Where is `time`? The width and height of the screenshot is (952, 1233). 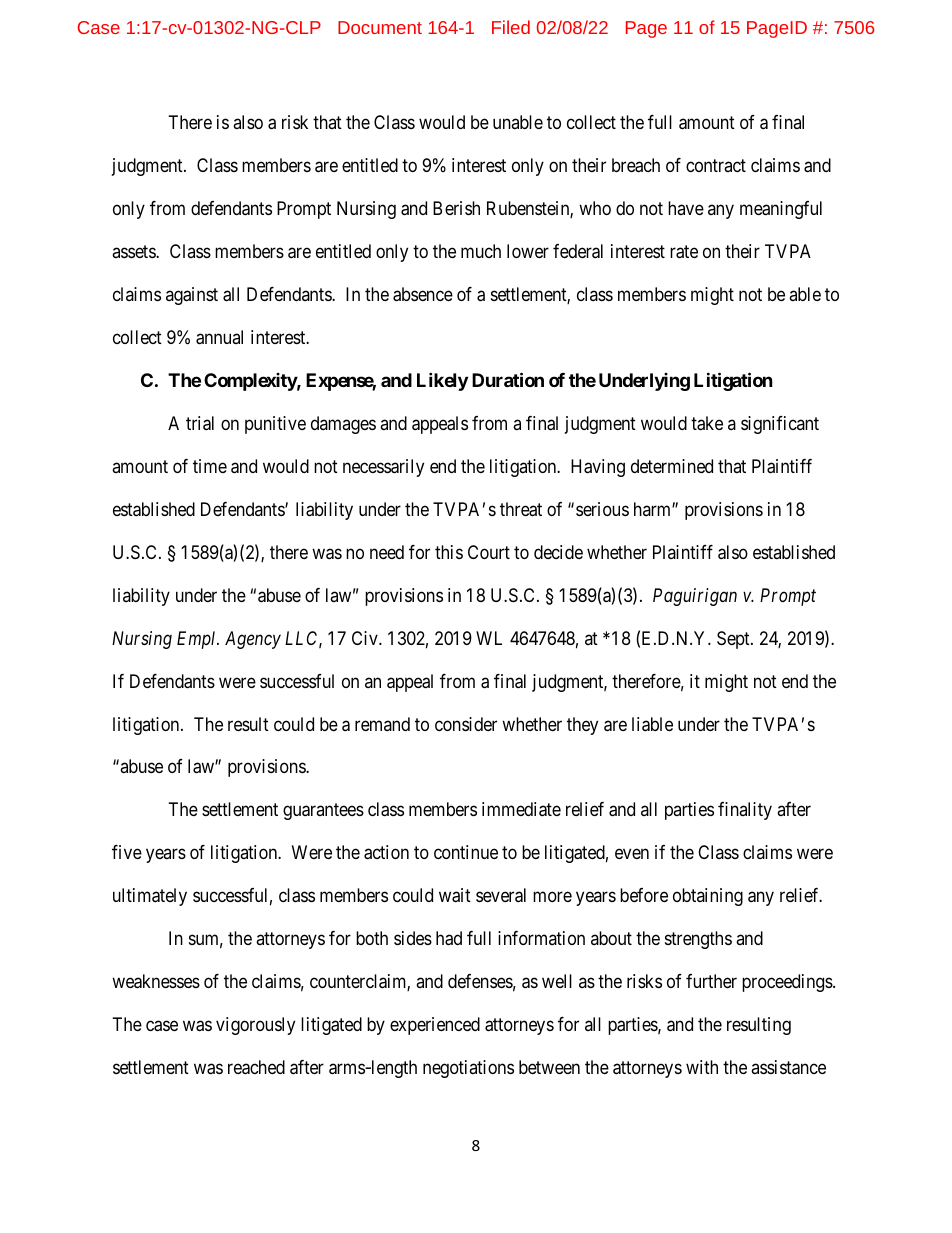
time is located at coordinates (210, 466).
